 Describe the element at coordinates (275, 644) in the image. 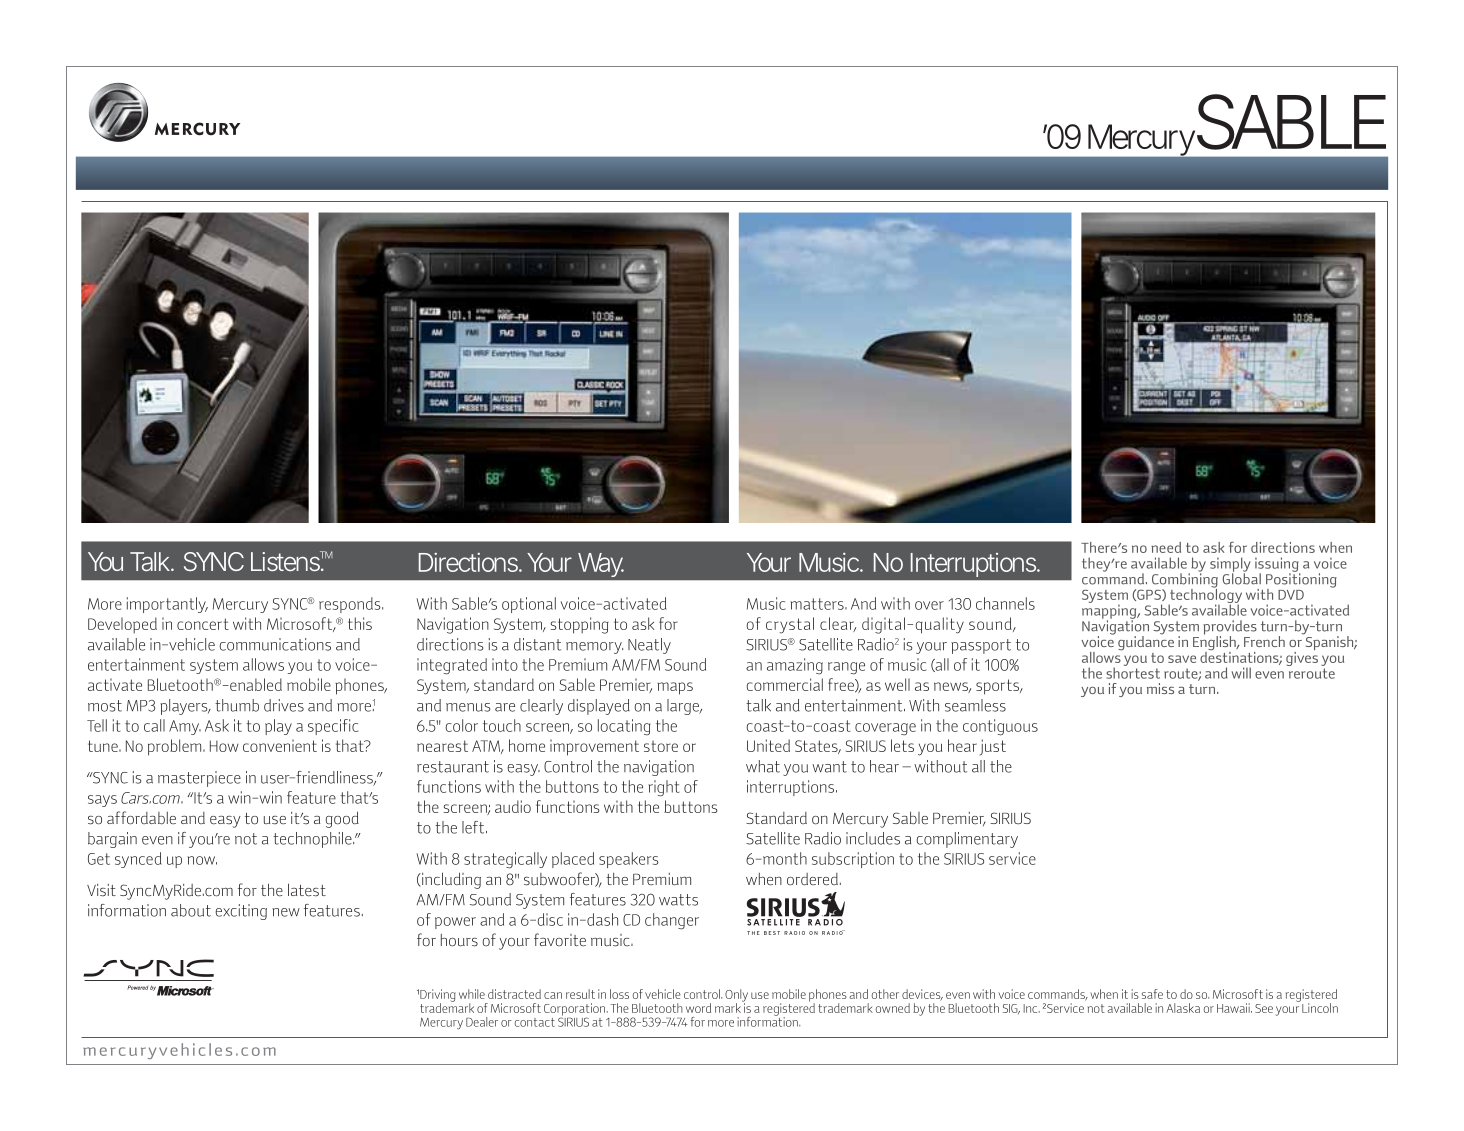

I see `communications` at that location.
